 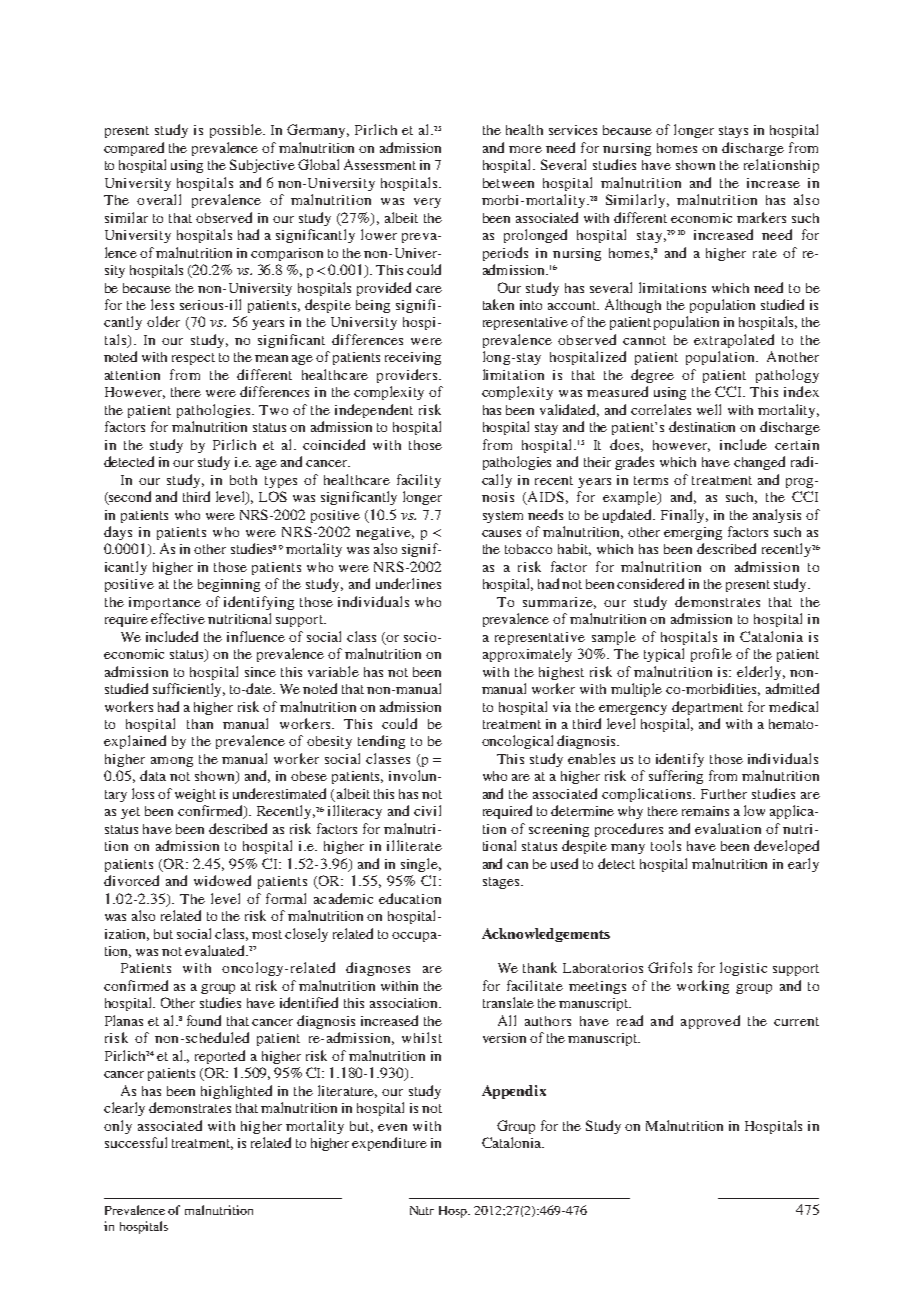 What do you see at coordinates (243, 480) in the image?
I see `both` at bounding box center [243, 480].
